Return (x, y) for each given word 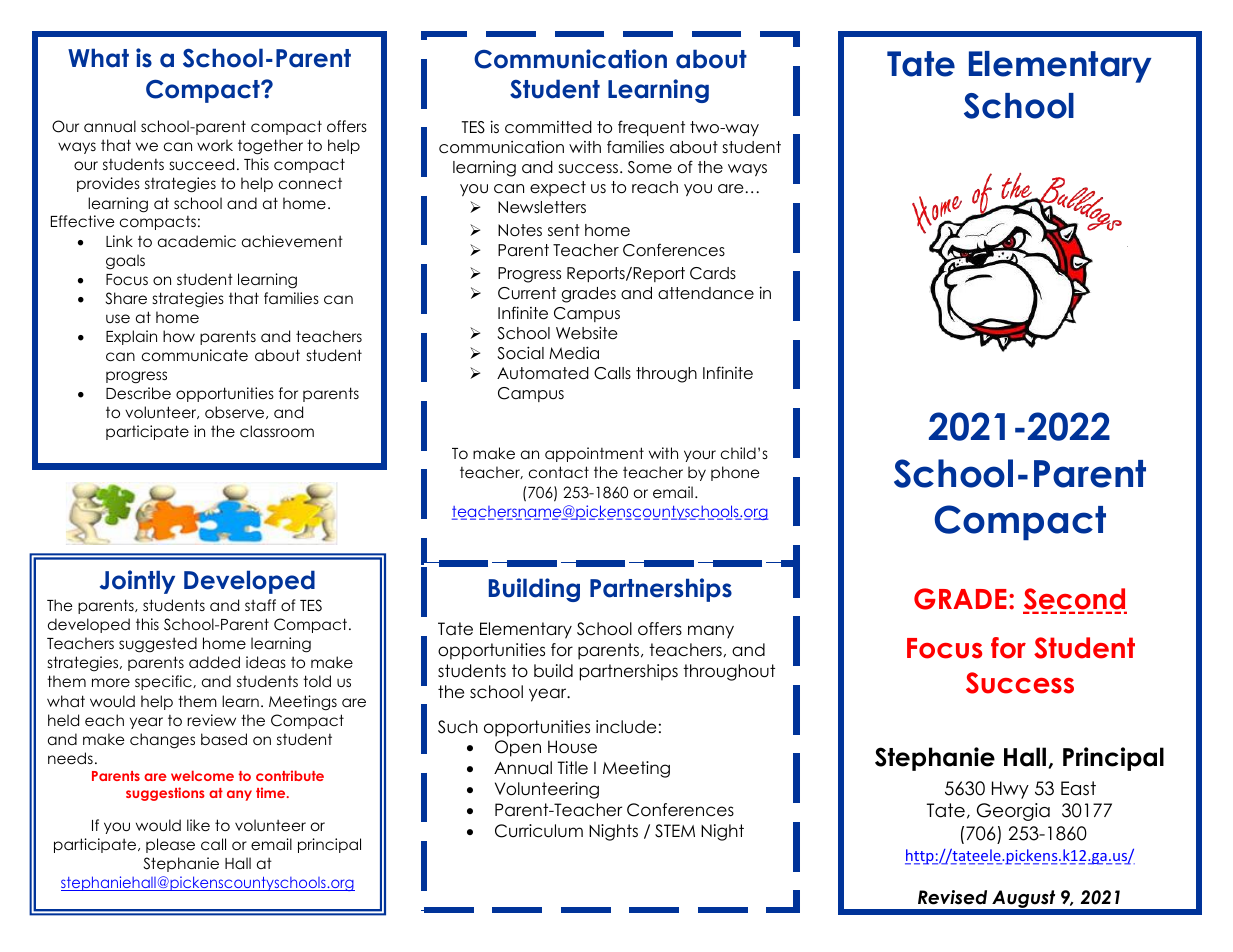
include (626, 727)
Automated (543, 373)
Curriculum (539, 831)
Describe (138, 393)
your (700, 456)
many (711, 632)
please (170, 845)
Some (650, 167)
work (215, 145)
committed (548, 127)
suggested (158, 645)
